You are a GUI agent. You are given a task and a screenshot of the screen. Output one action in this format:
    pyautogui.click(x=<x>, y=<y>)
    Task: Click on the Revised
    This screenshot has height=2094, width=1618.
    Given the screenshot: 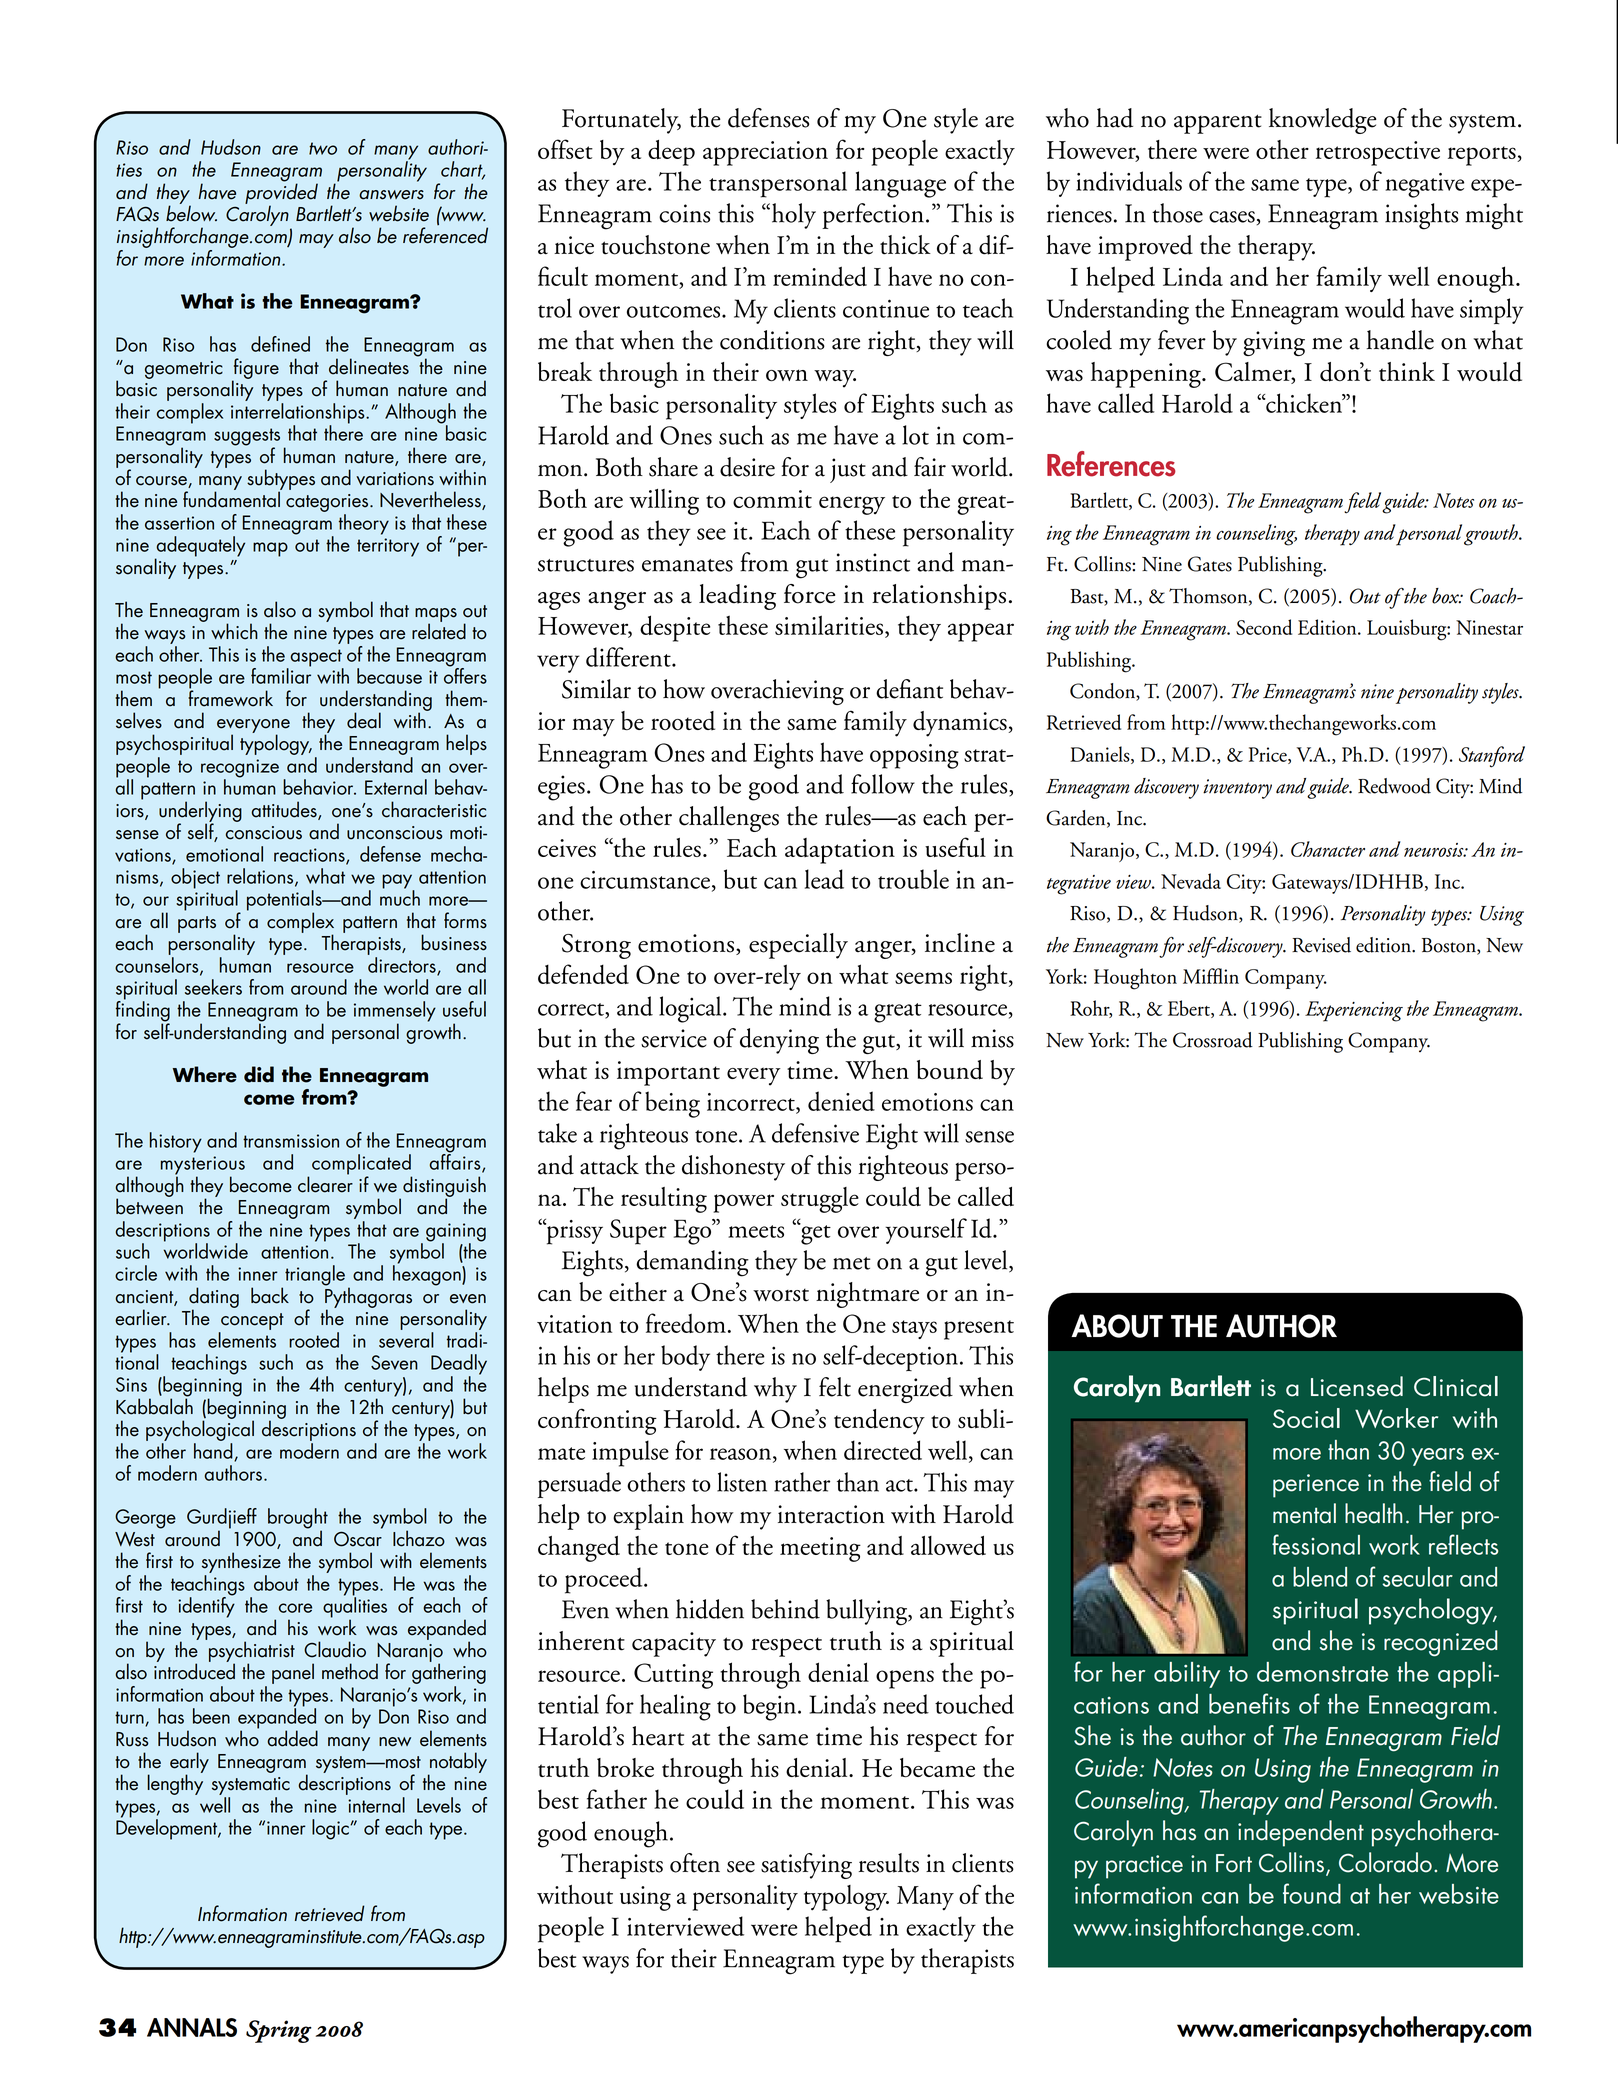 What is the action you would take?
    pyautogui.click(x=1321, y=945)
